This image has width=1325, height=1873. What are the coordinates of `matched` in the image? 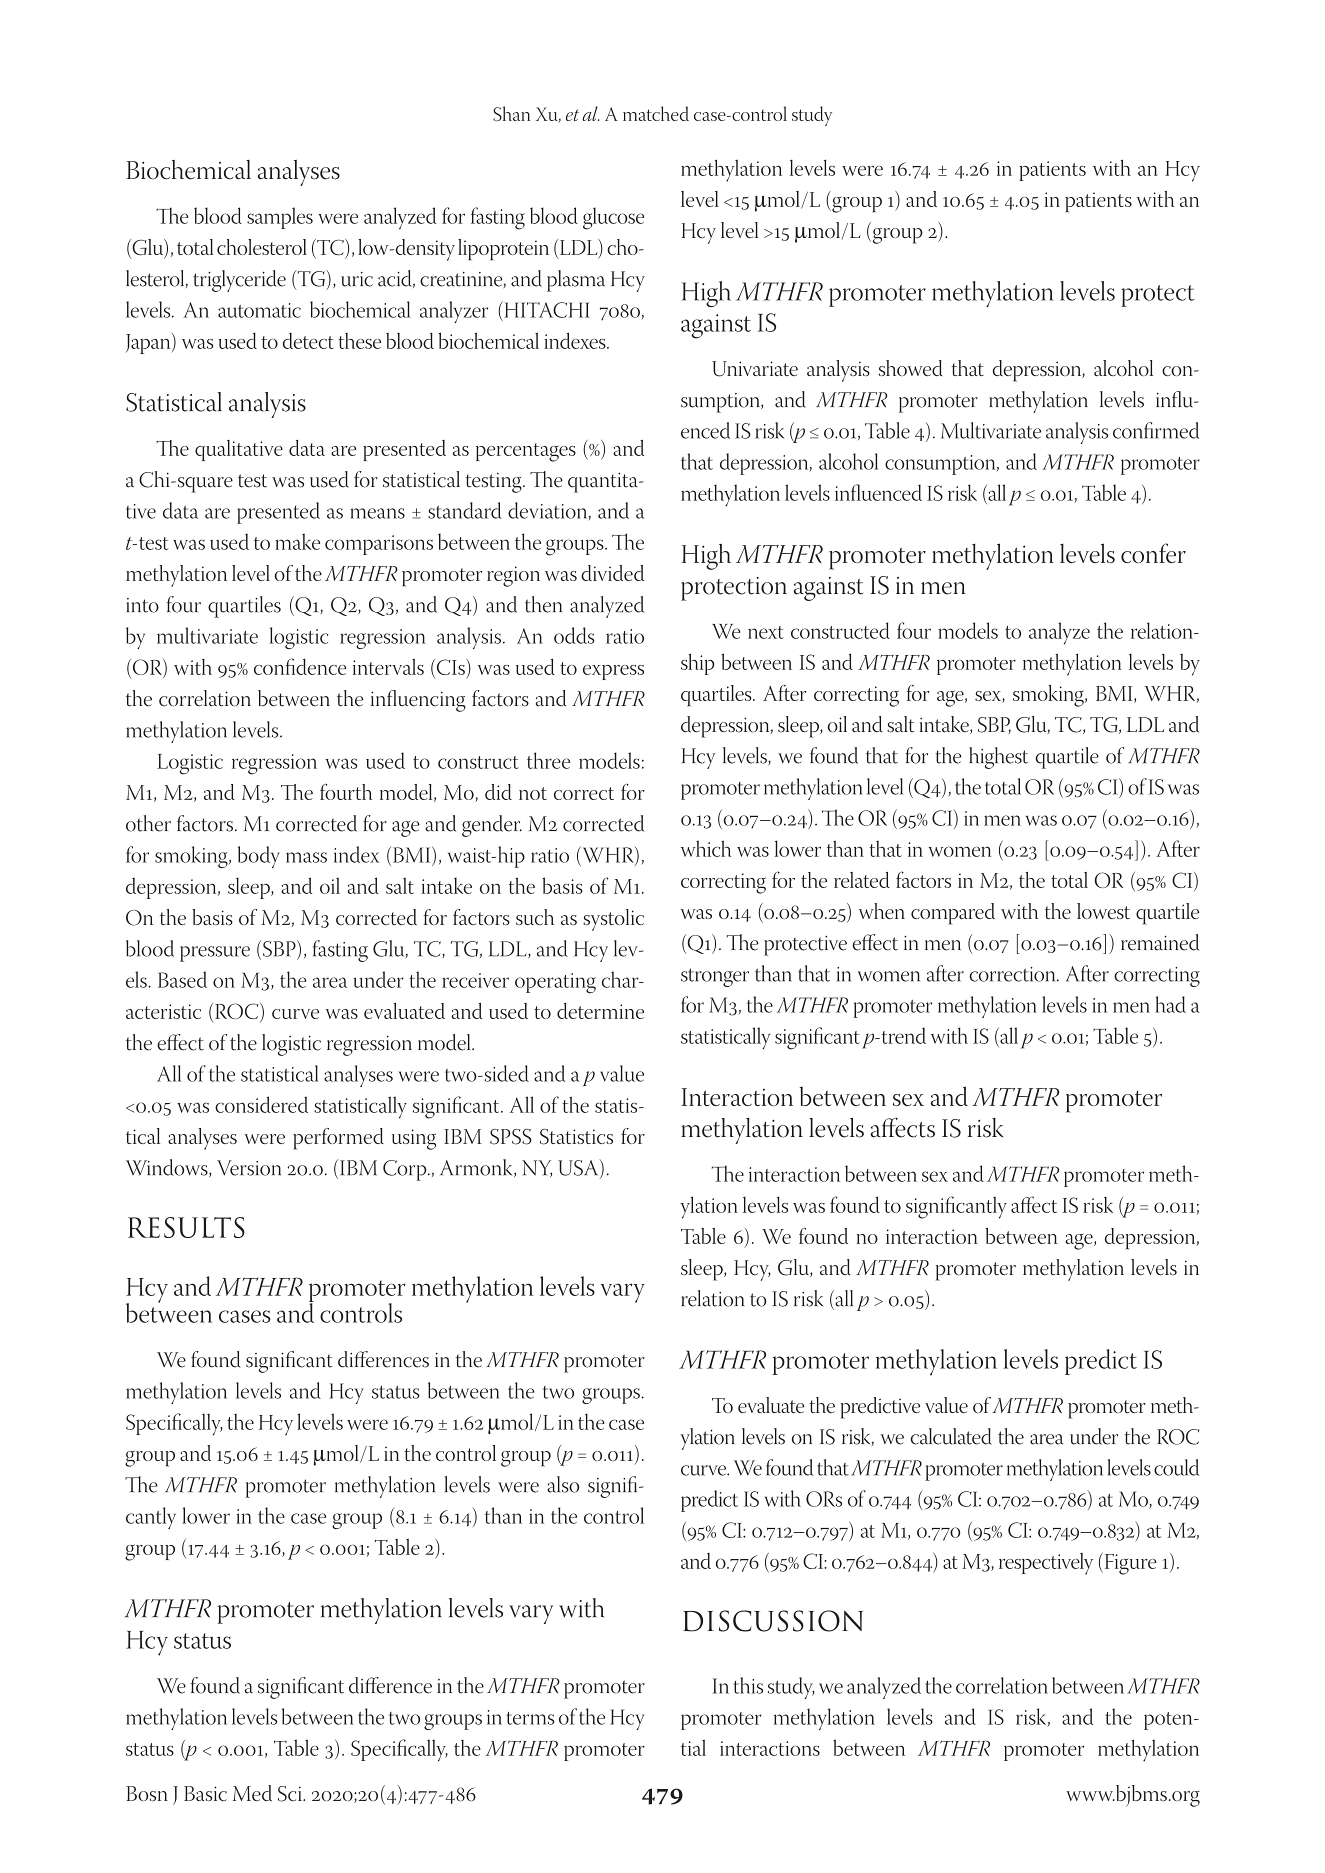 It's located at (656, 113).
